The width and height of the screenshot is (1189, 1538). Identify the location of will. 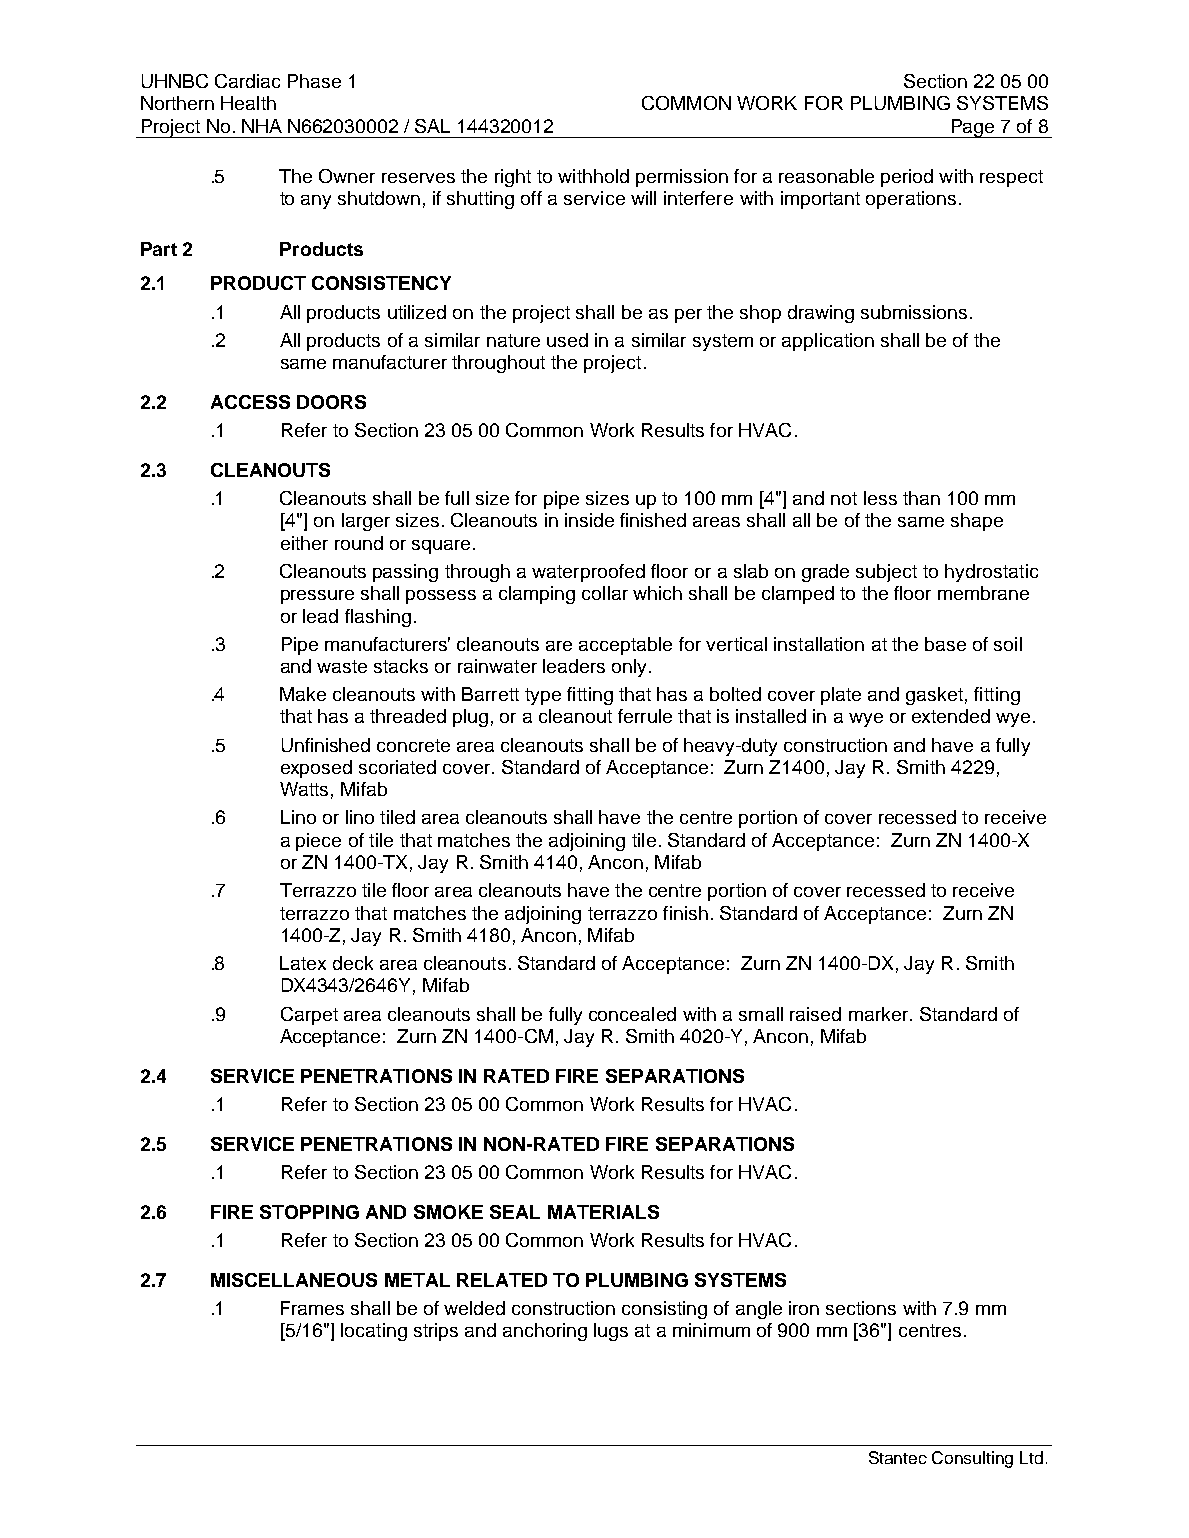
(643, 198).
